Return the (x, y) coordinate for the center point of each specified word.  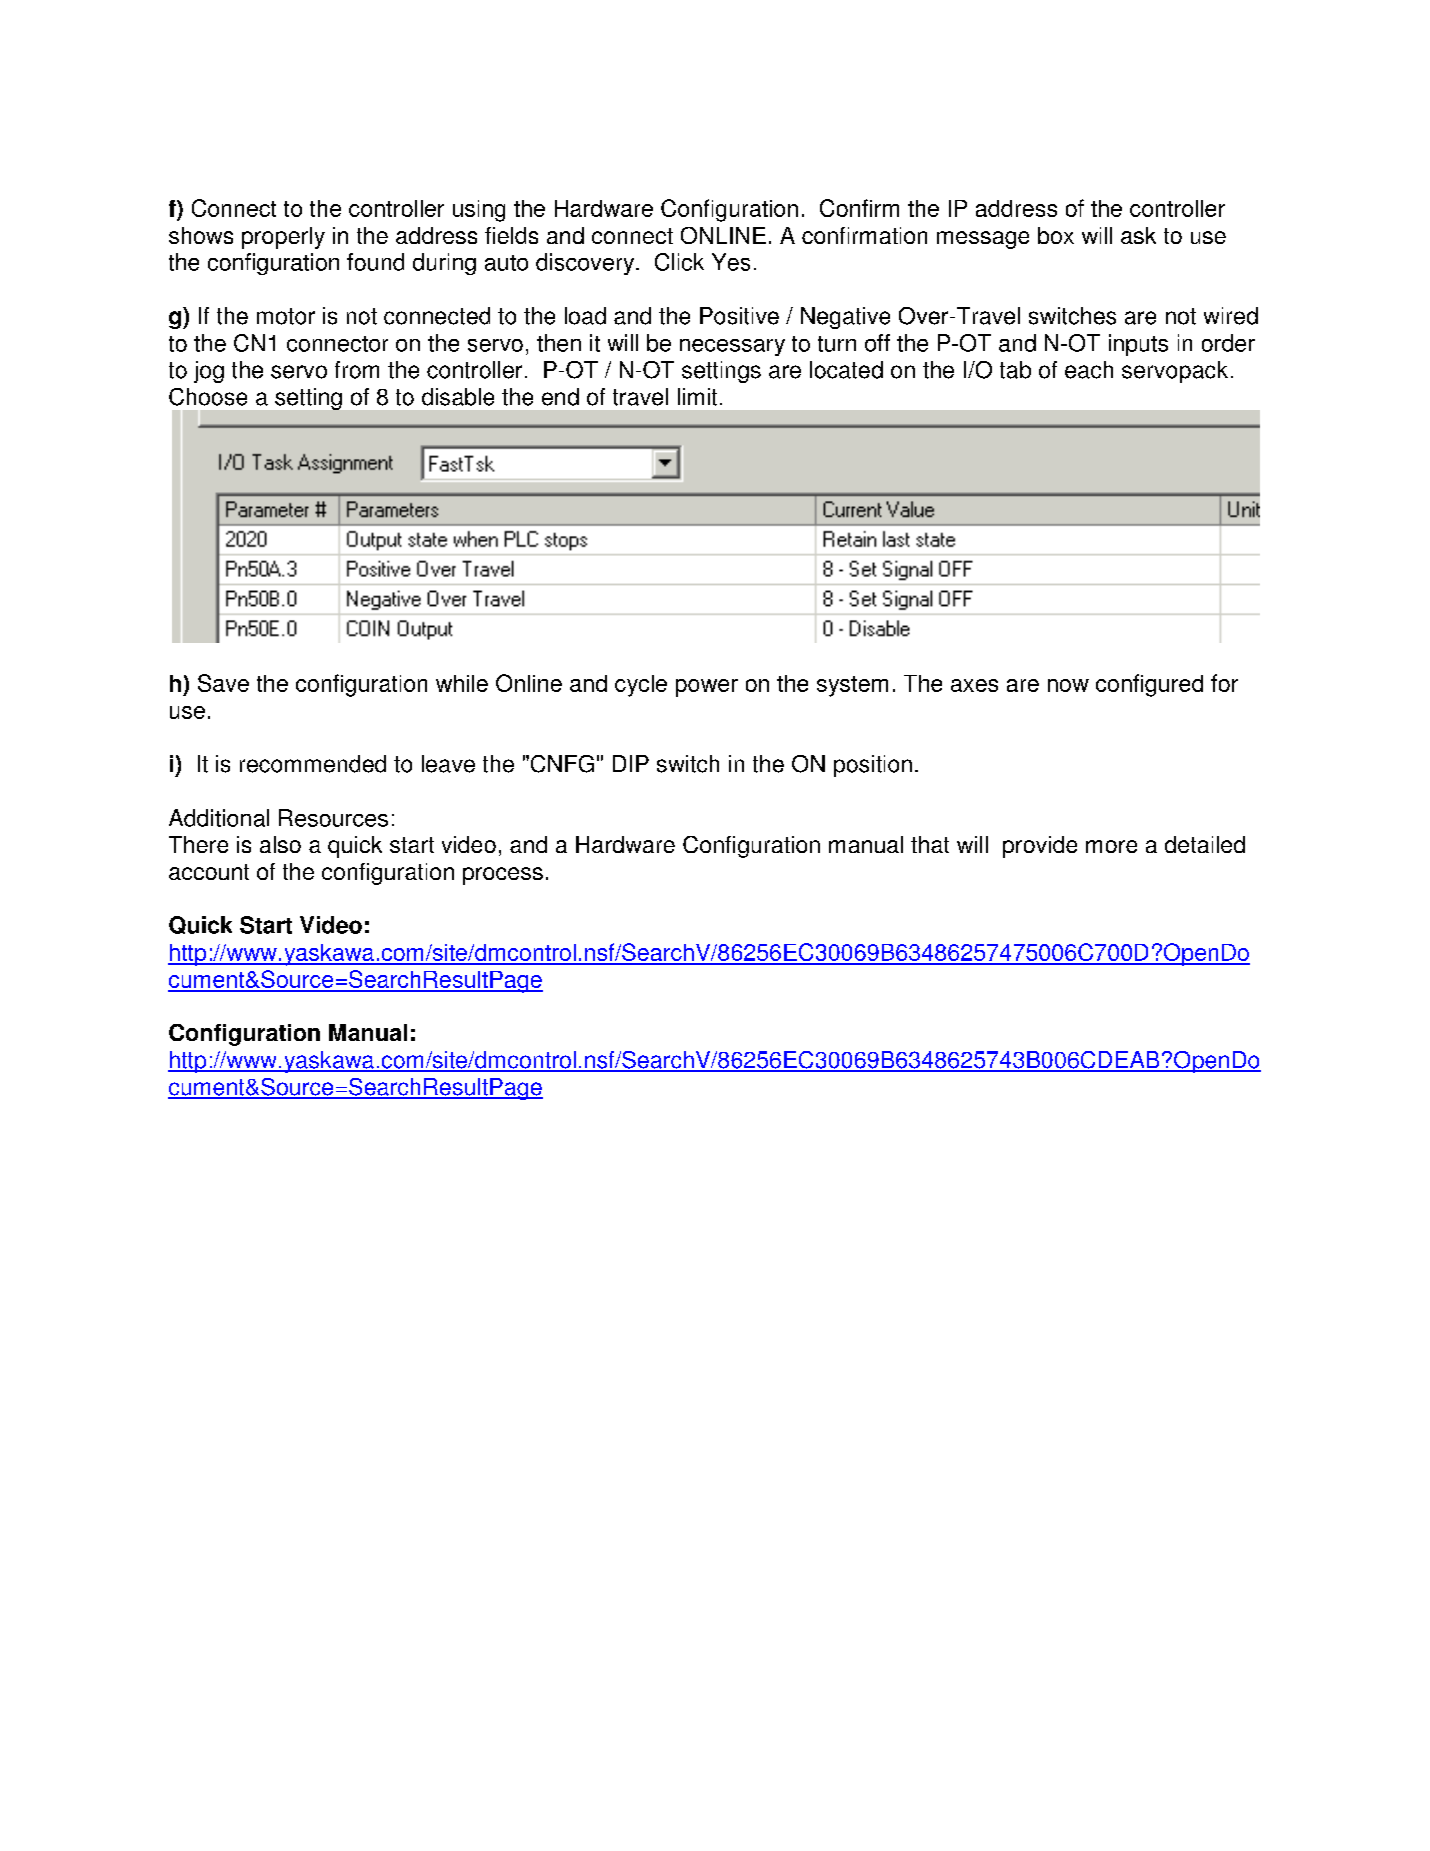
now (1068, 685)
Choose (208, 397)
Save (223, 683)
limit (697, 397)
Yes (731, 262)
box (1056, 235)
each (1089, 370)
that (930, 844)
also (280, 844)
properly (283, 238)
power (707, 688)
